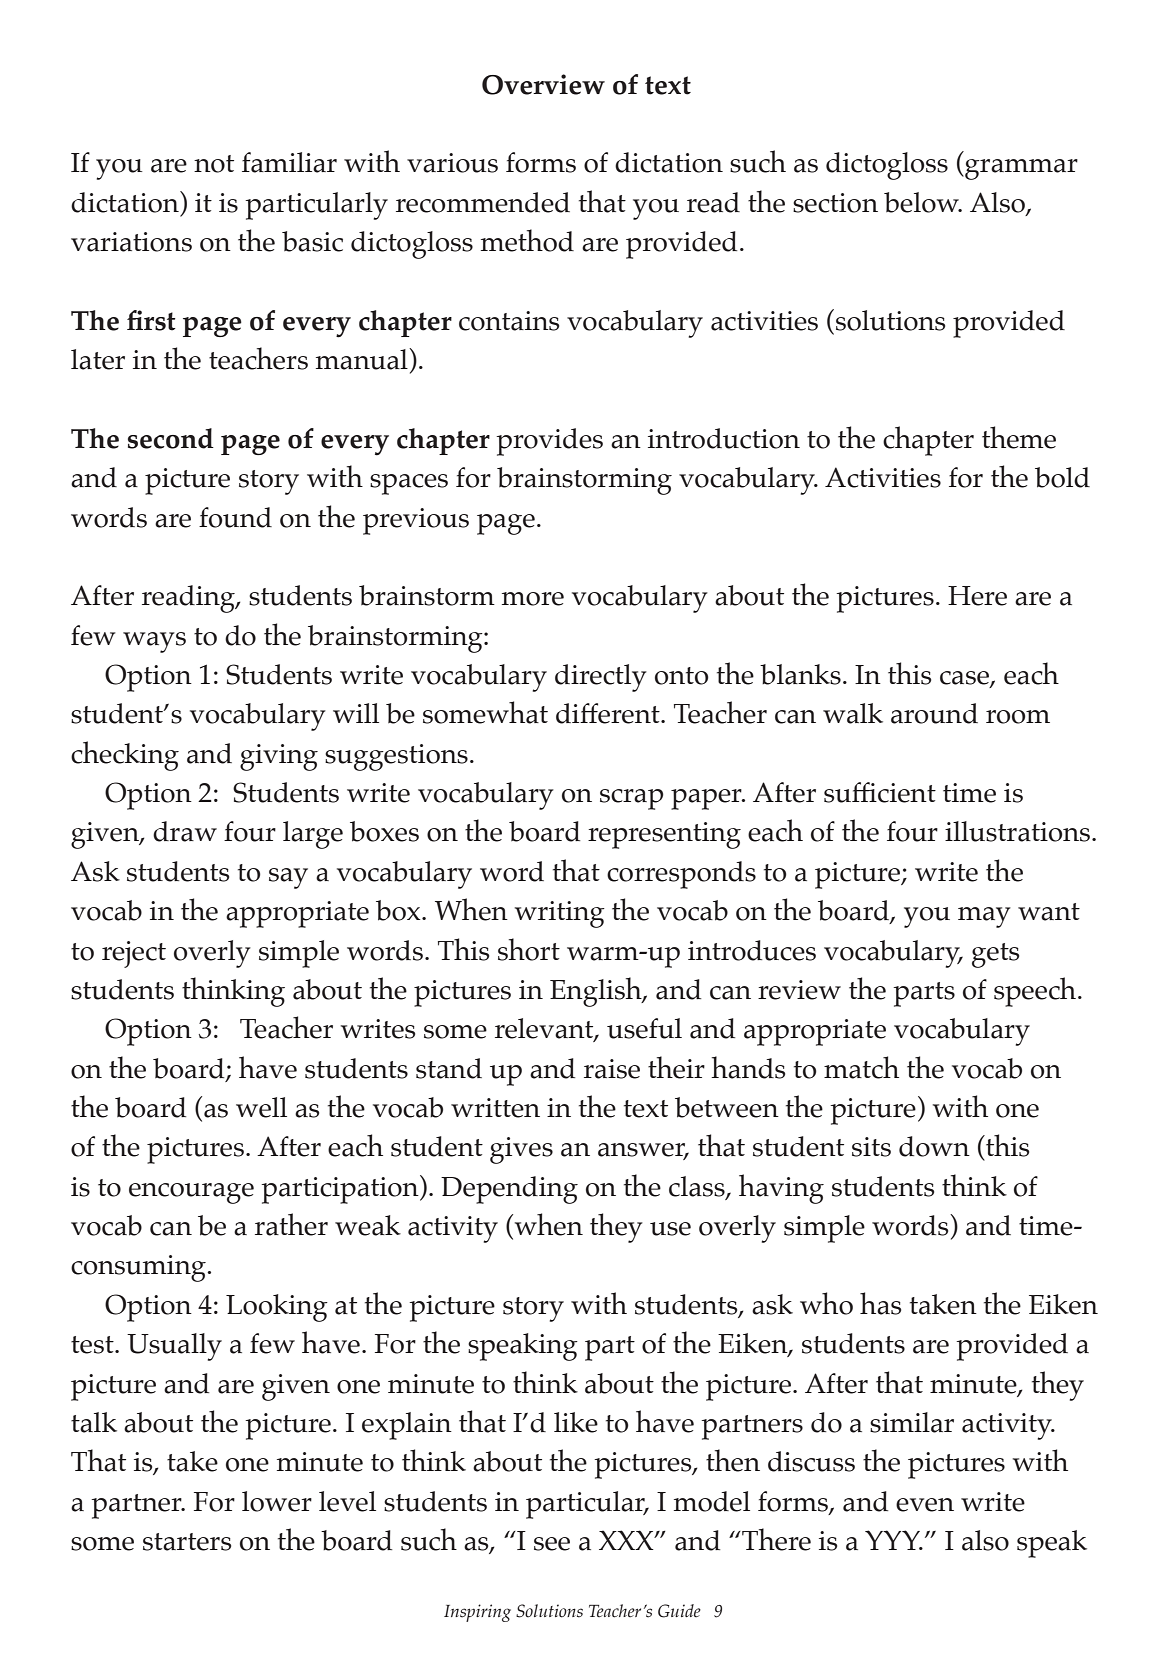  Describe the element at coordinates (1017, 831) in the page. I see `illustrations` at that location.
